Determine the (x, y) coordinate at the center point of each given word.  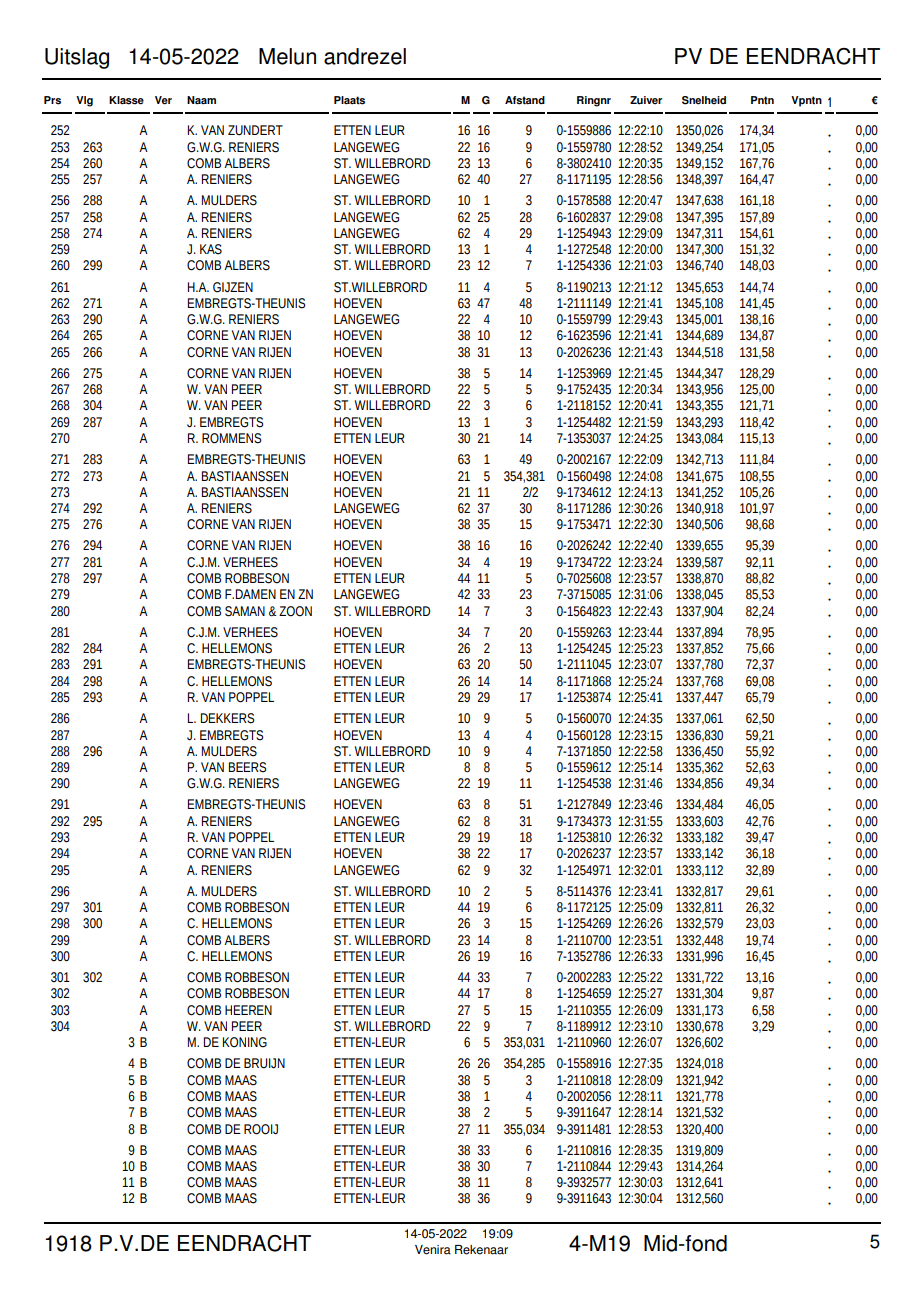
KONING (245, 1042)
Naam (201, 100)
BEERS (248, 767)
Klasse (126, 100)
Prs (52, 100)
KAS (211, 249)
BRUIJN (264, 1063)
